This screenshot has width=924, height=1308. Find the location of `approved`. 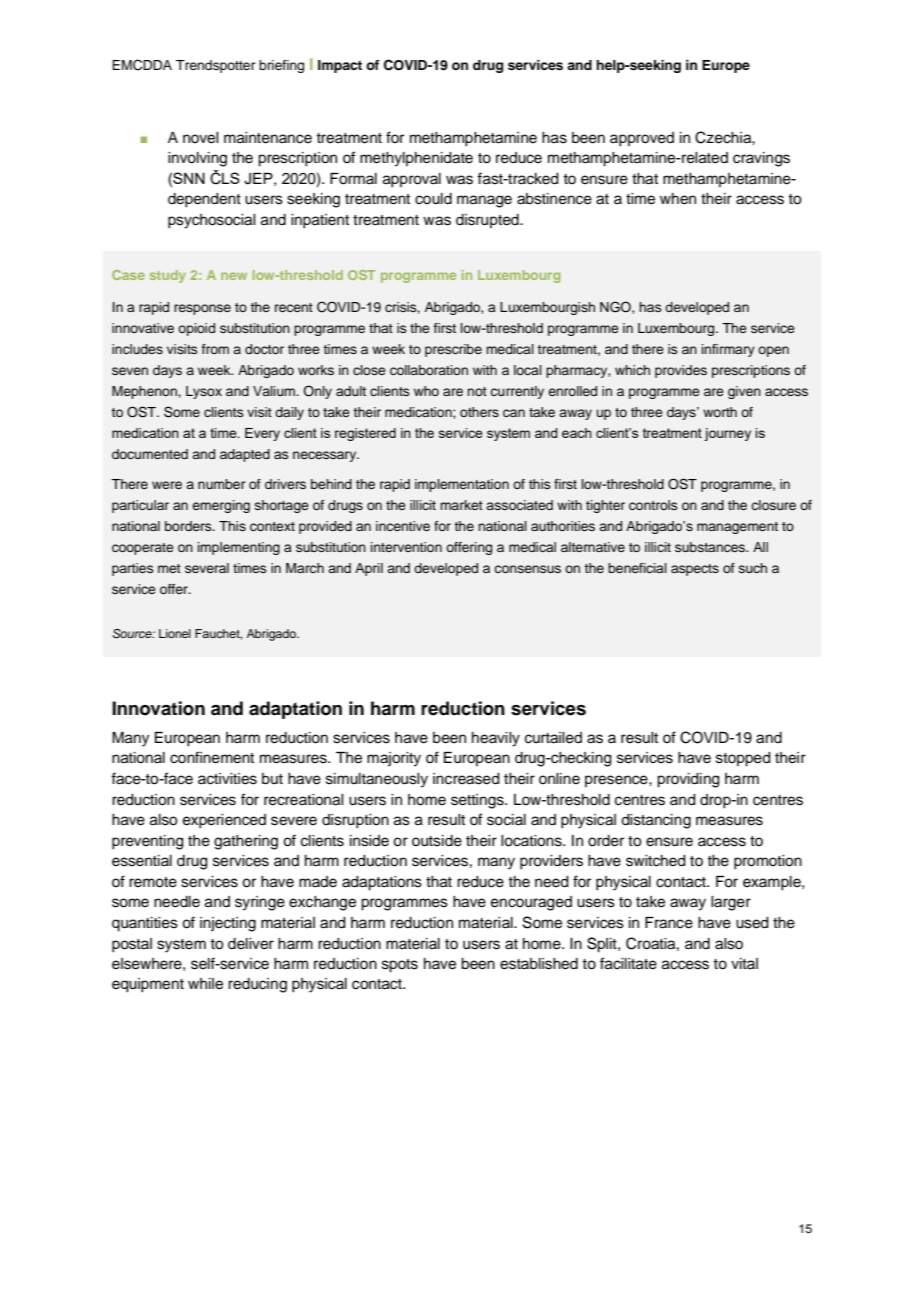

approved is located at coordinates (642, 139).
